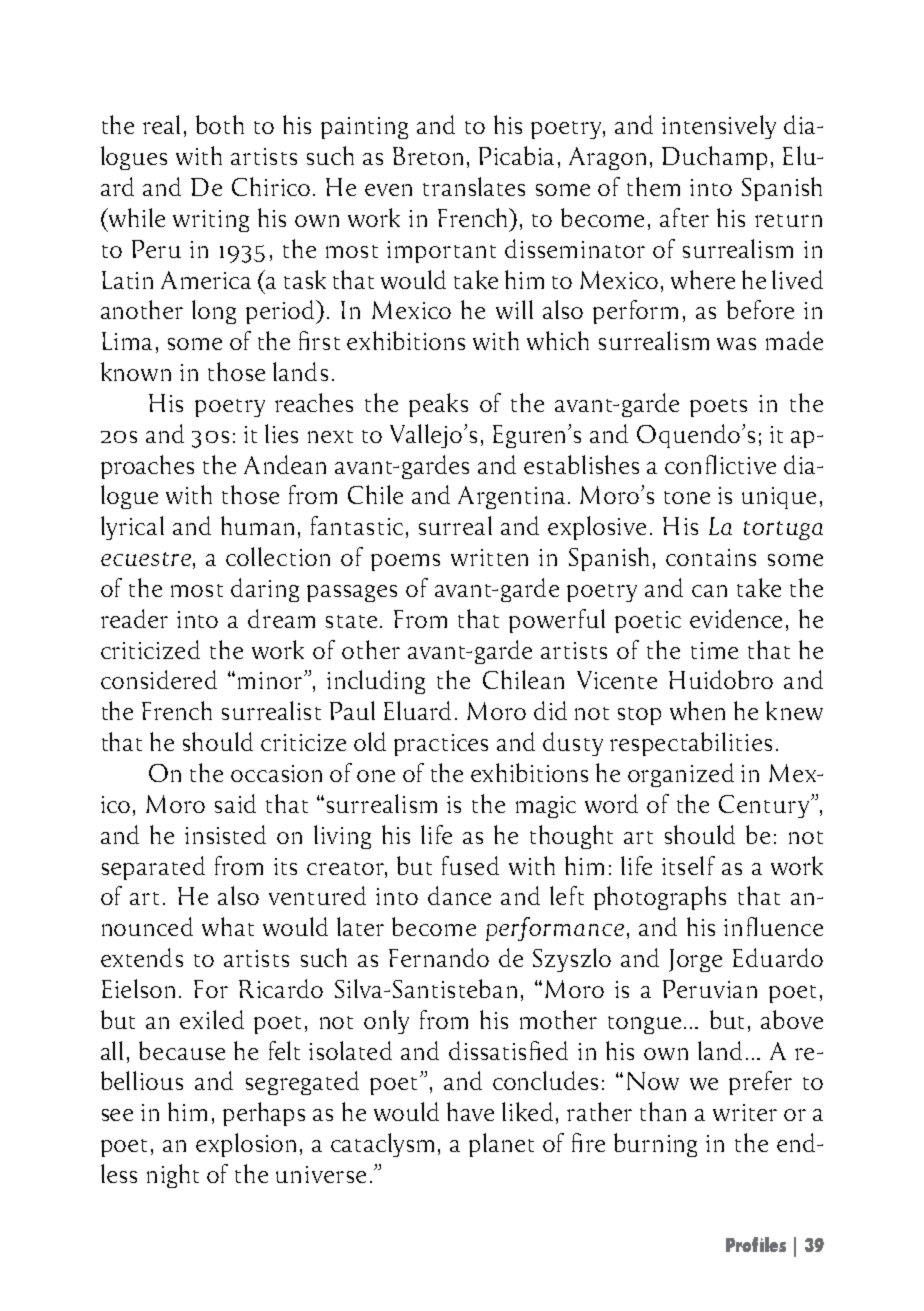 This screenshot has width=924, height=1311. What do you see at coordinates (470, 865) in the screenshot?
I see `fused` at bounding box center [470, 865].
